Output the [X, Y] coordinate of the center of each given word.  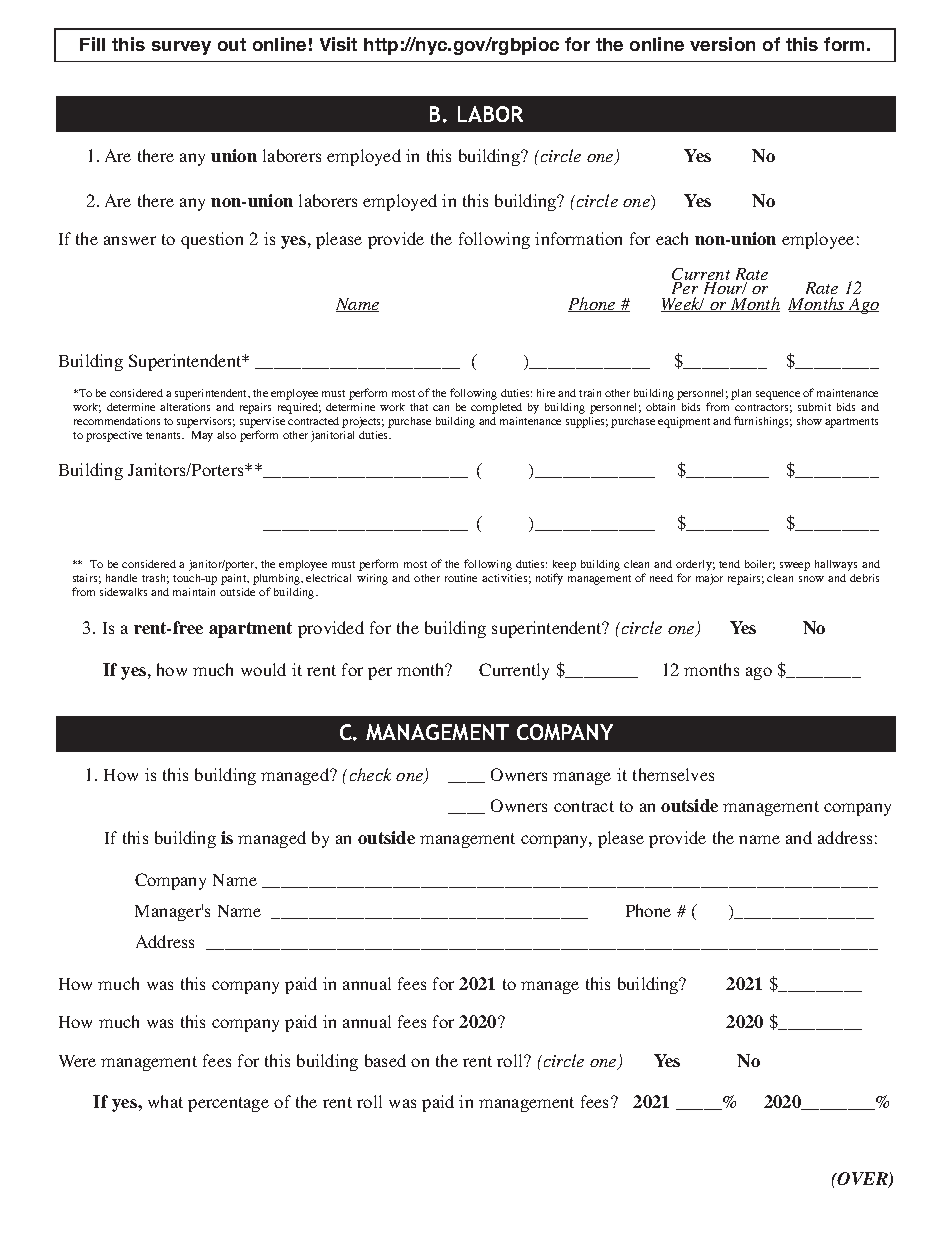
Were [77, 1061]
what [165, 1101]
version [722, 44]
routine [461, 578]
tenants [164, 435]
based [385, 1060]
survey [181, 48]
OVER [862, 1180]
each [672, 238]
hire [546, 393]
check [370, 774]
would [263, 669]
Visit [338, 44]
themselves [673, 774]
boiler [760, 565]
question [212, 240]
